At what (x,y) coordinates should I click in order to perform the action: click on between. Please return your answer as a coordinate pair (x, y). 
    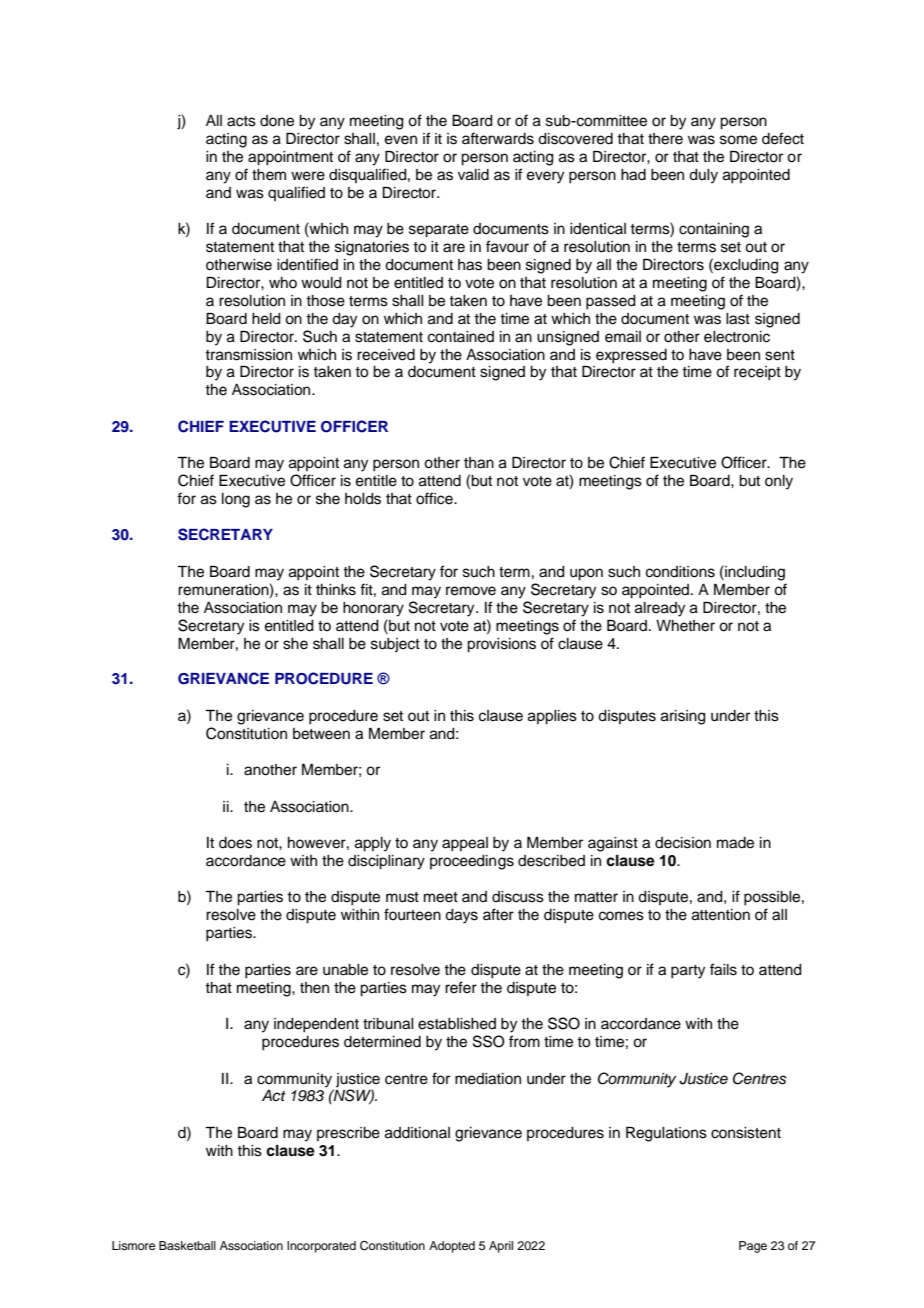
    Looking at the image, I should click on (321, 734).
